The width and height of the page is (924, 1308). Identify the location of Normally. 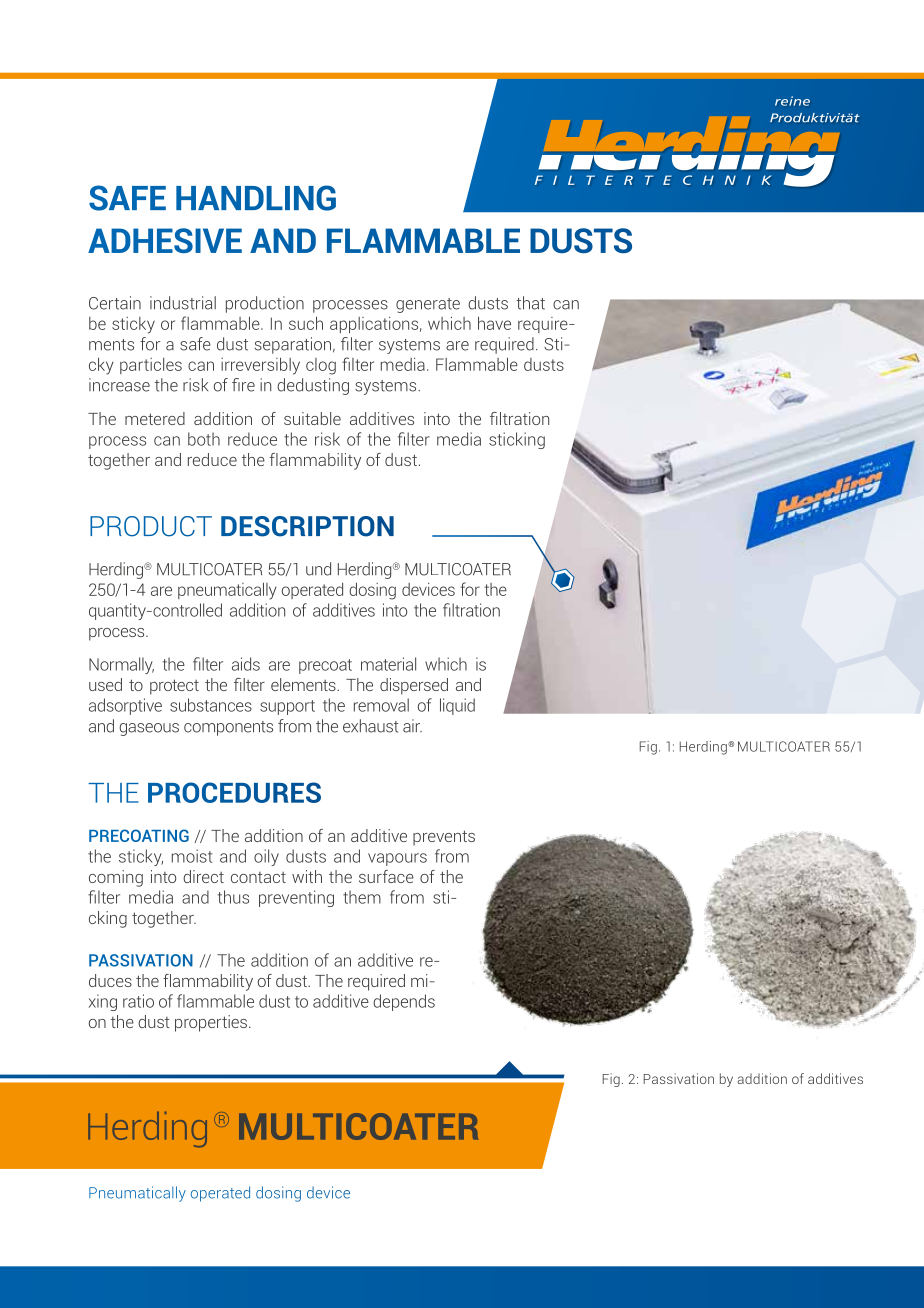
(121, 665).
